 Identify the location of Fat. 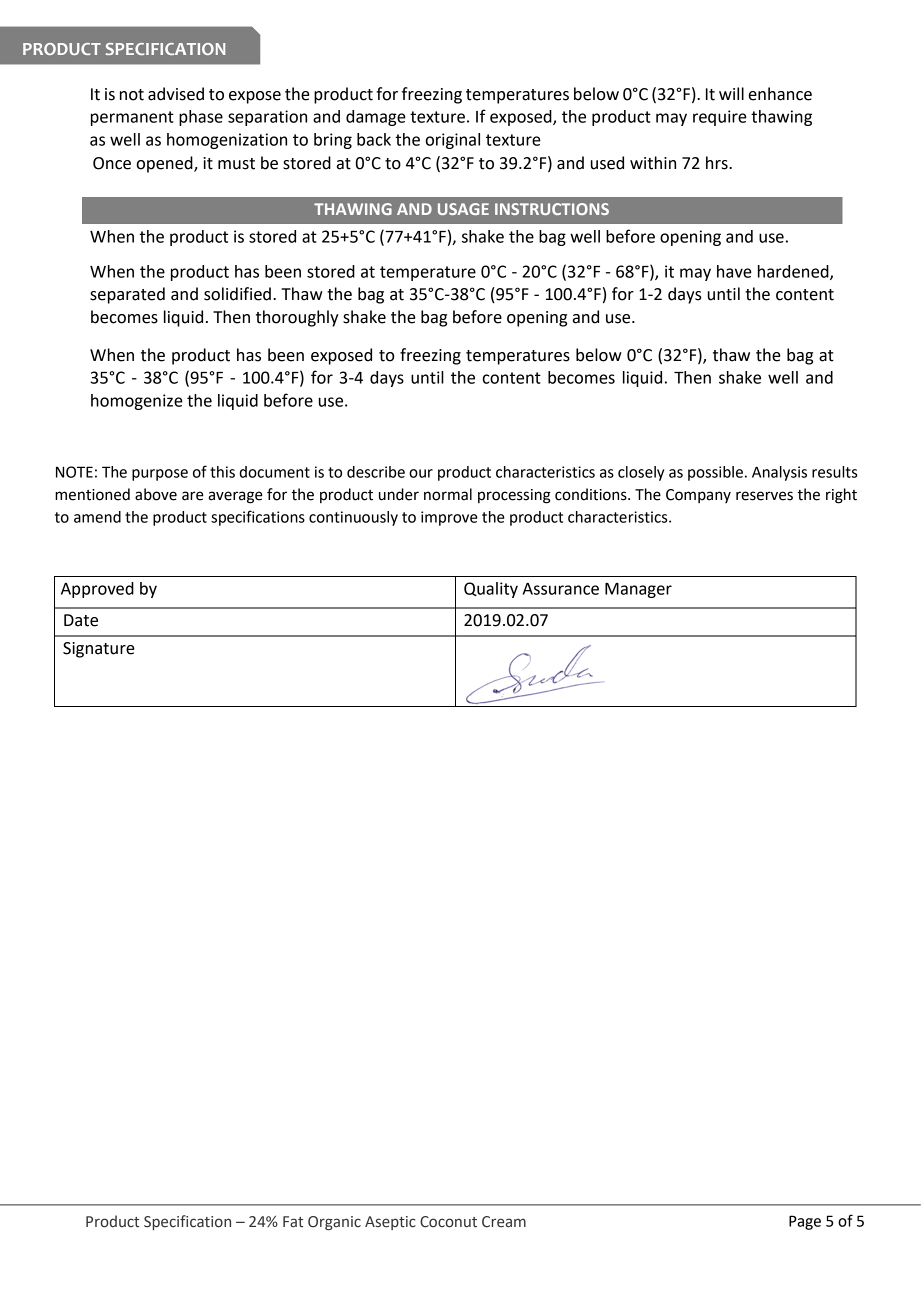
(293, 1222).
